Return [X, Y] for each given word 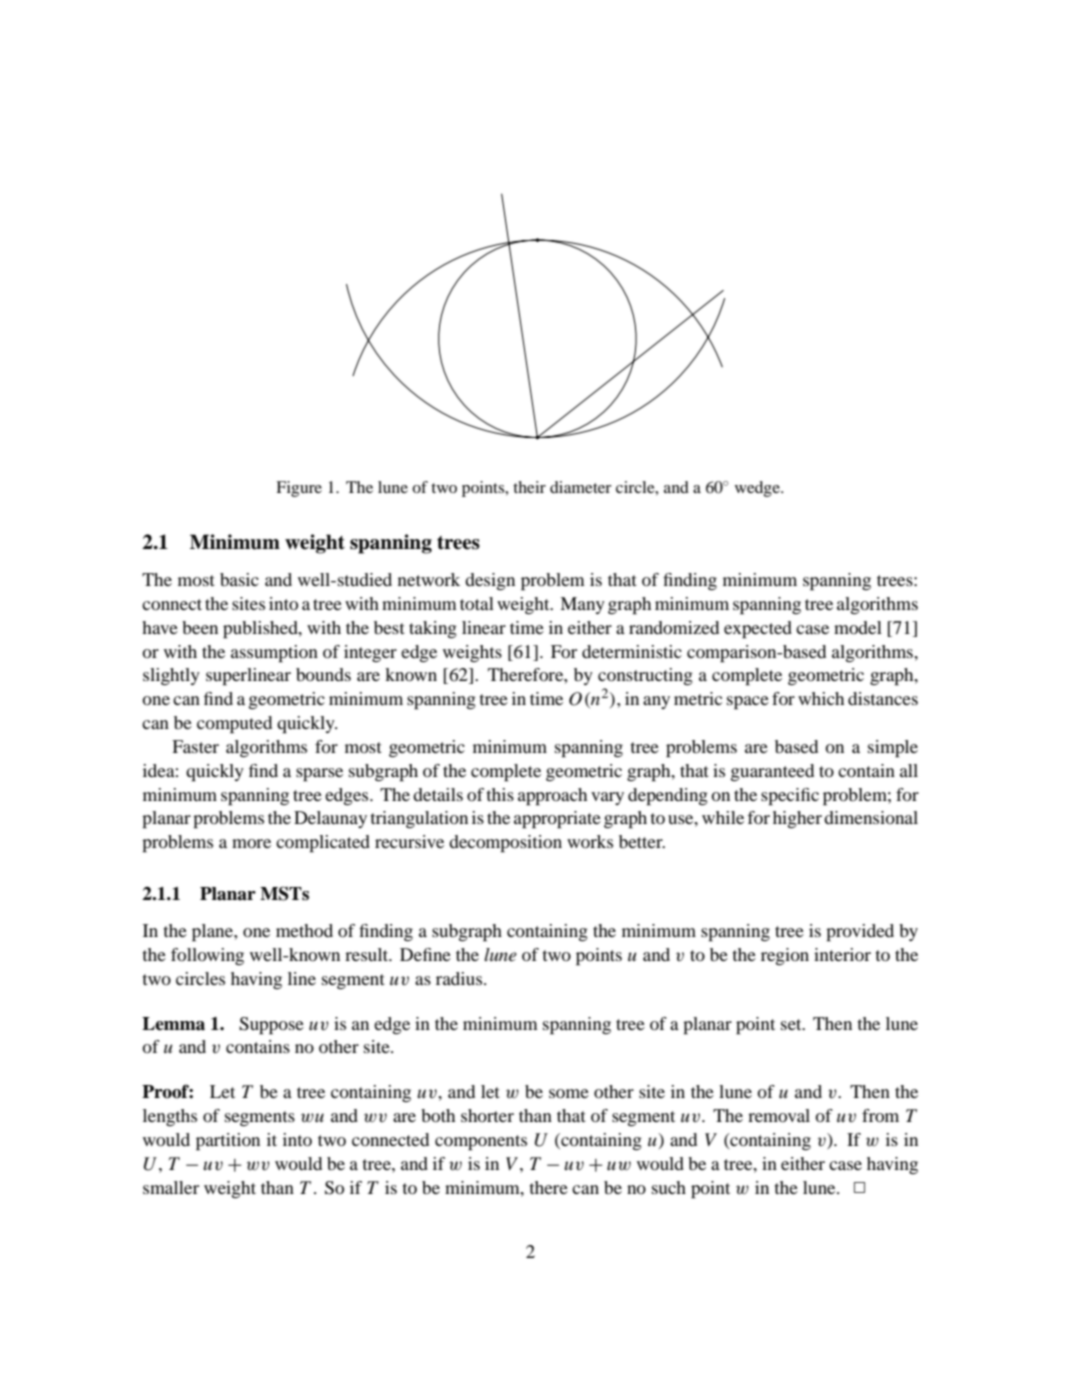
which [821, 698]
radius [460, 978]
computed [234, 725]
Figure [299, 489]
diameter [581, 487]
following [207, 956]
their [529, 487]
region [785, 956]
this [500, 794]
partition [228, 1142]
